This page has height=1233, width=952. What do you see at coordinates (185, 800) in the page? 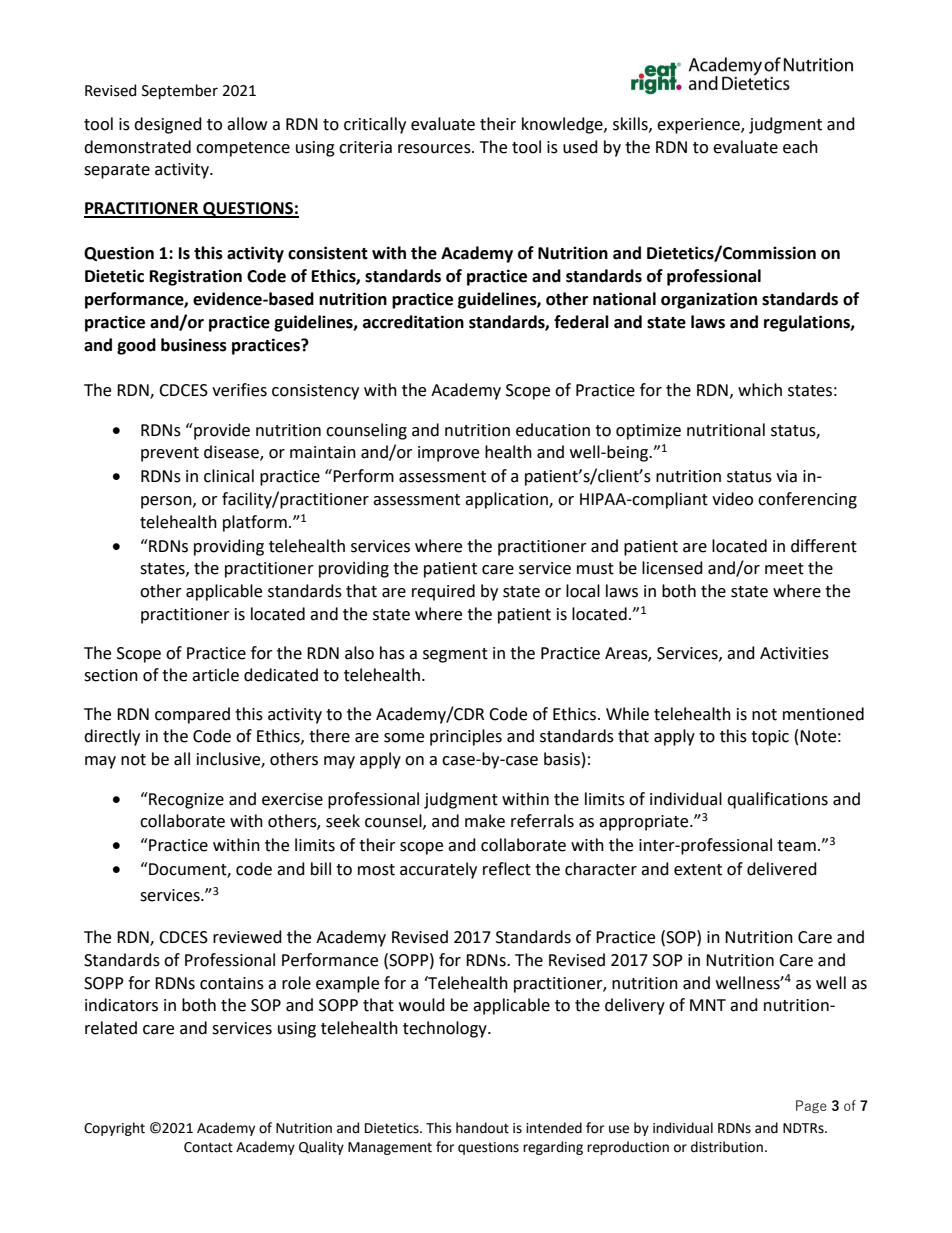
I see `Recognize` at bounding box center [185, 800].
